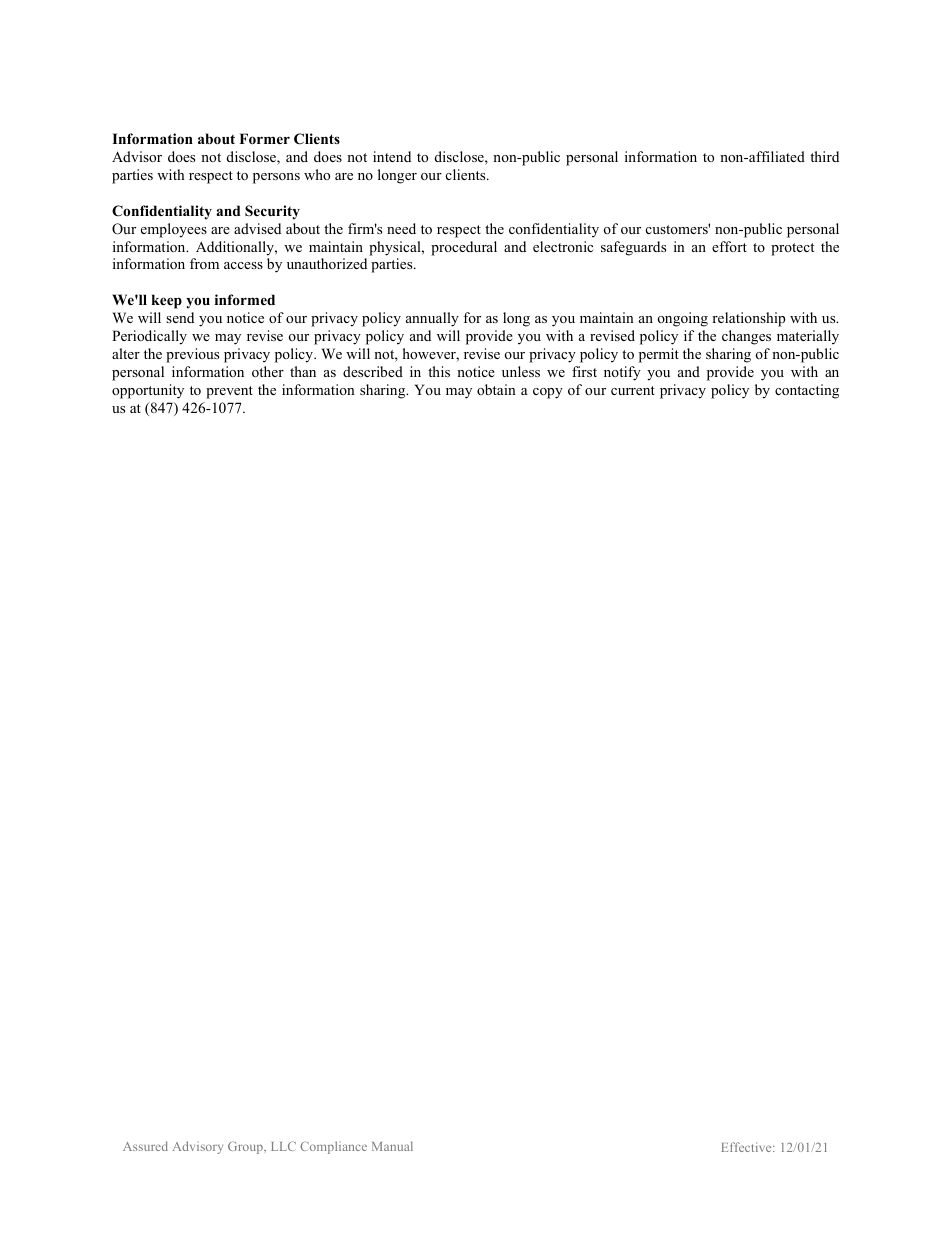  Describe the element at coordinates (283, 1146) in the screenshot. I see `LLC` at that location.
